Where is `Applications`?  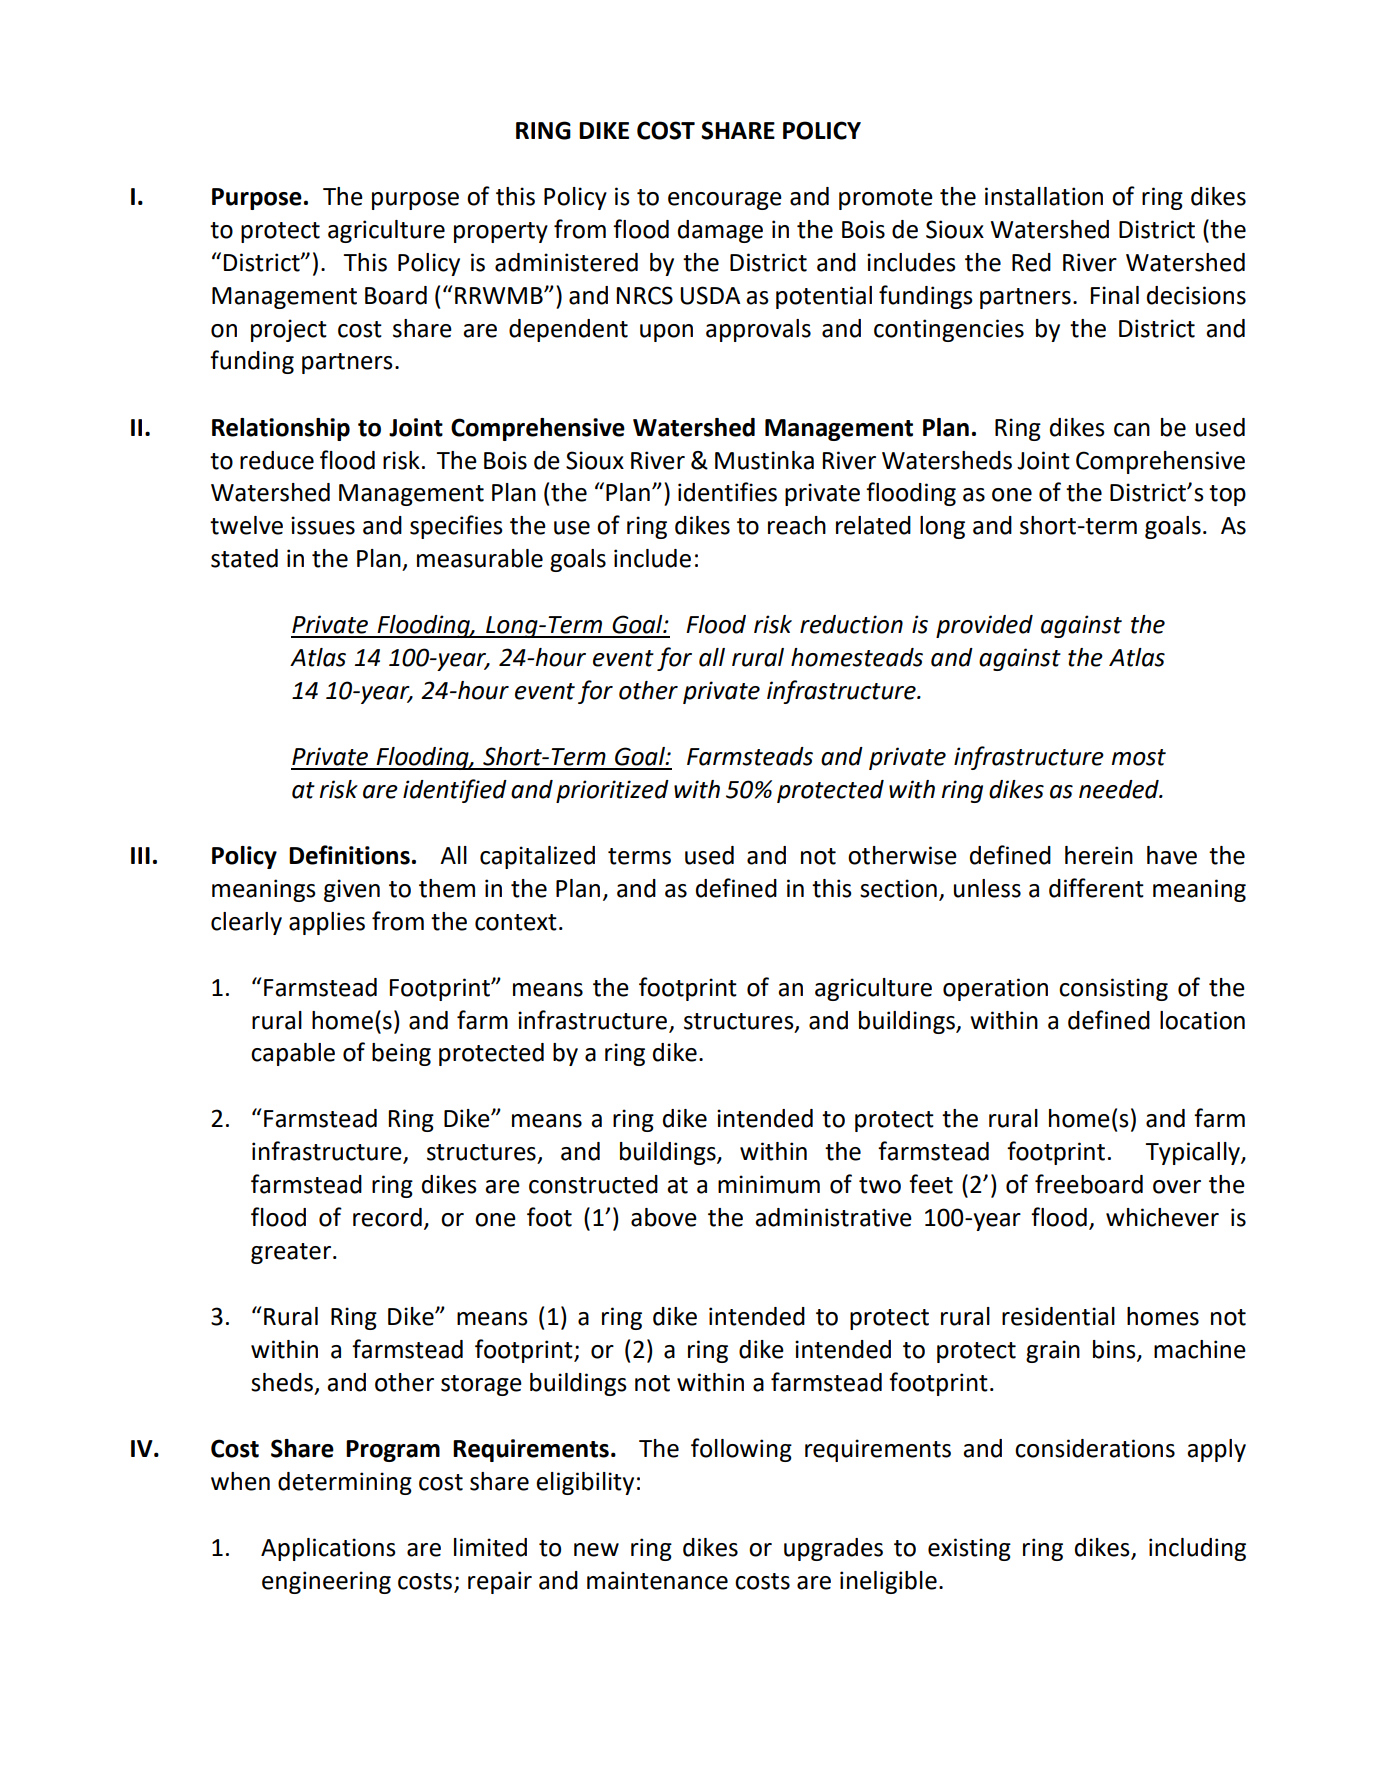
Applications is located at coordinates (328, 1549).
